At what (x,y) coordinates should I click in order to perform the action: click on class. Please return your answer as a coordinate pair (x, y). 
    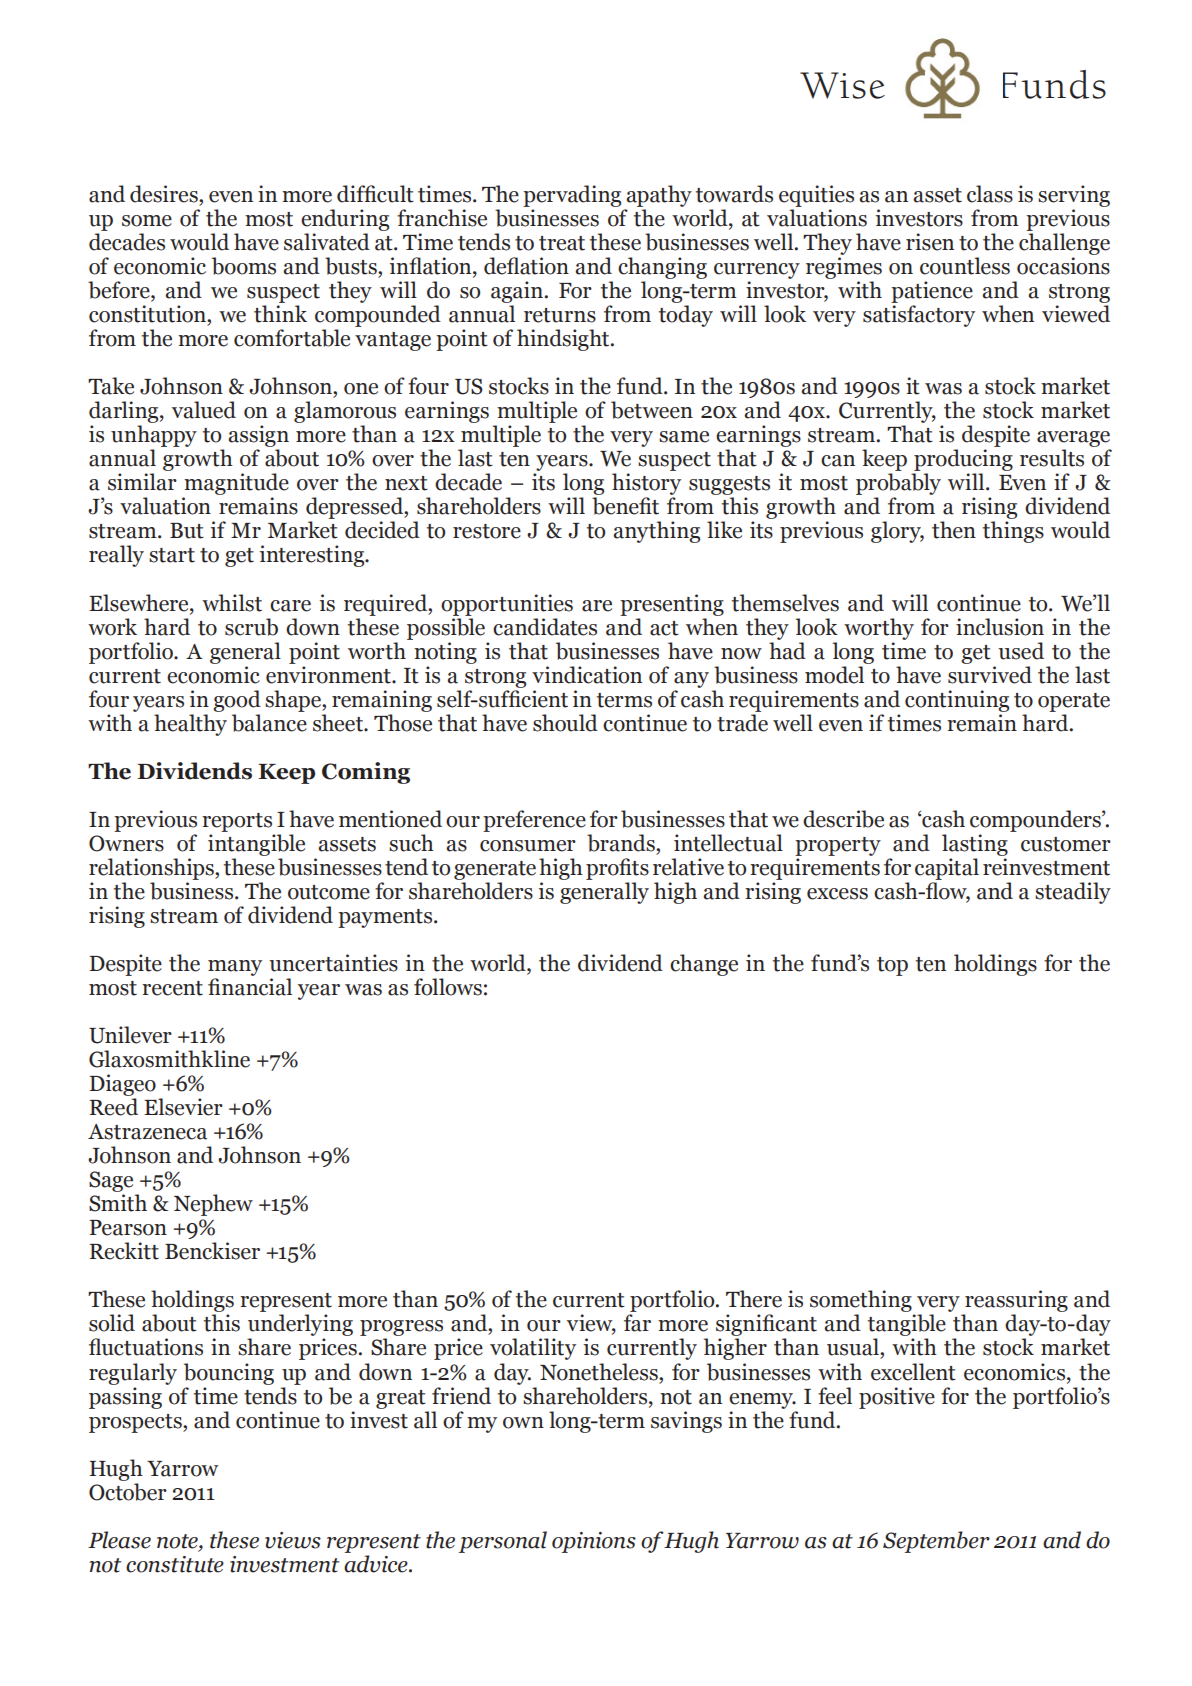
    Looking at the image, I should click on (990, 194).
